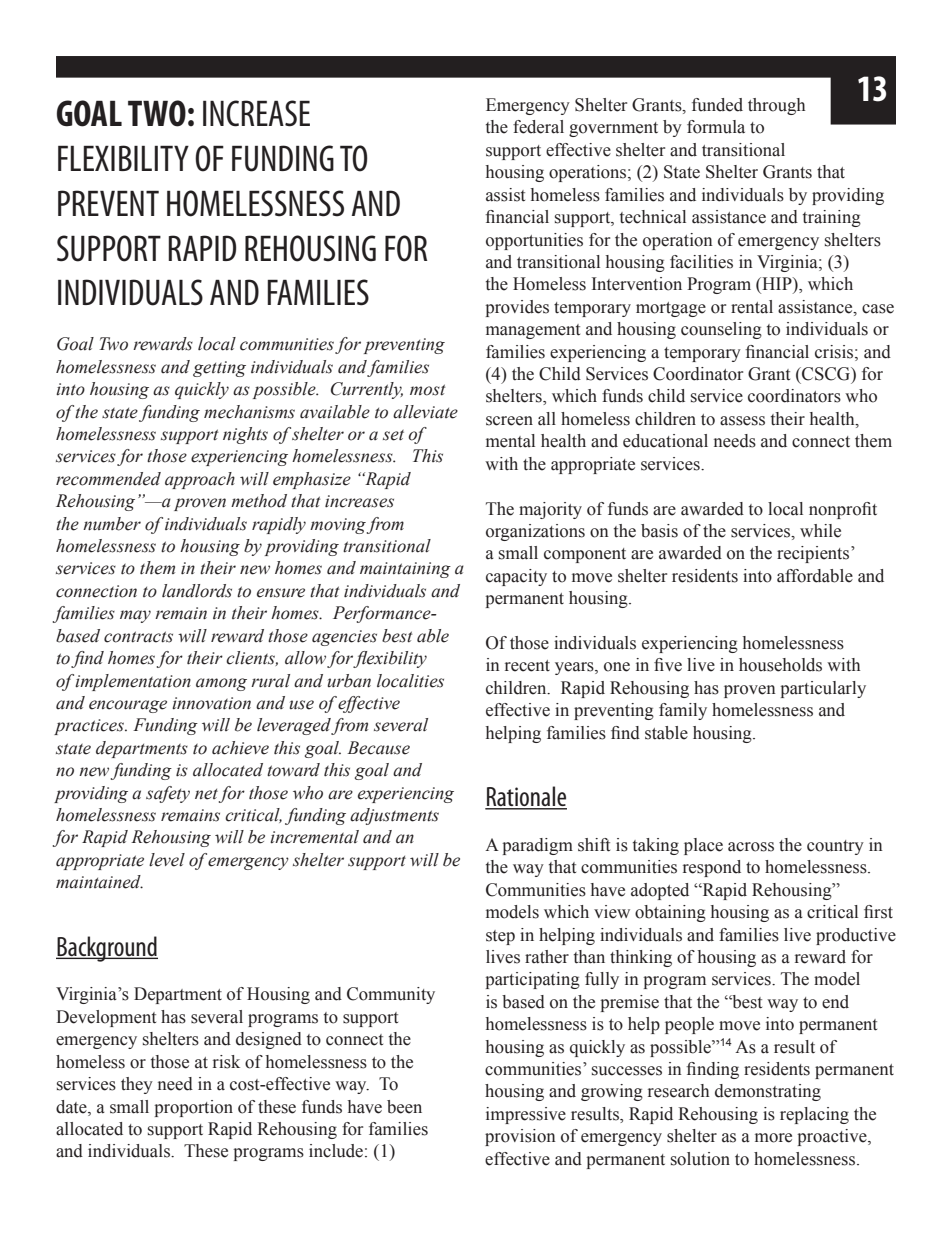  Describe the element at coordinates (135, 616) in the page. I see `may` at that location.
